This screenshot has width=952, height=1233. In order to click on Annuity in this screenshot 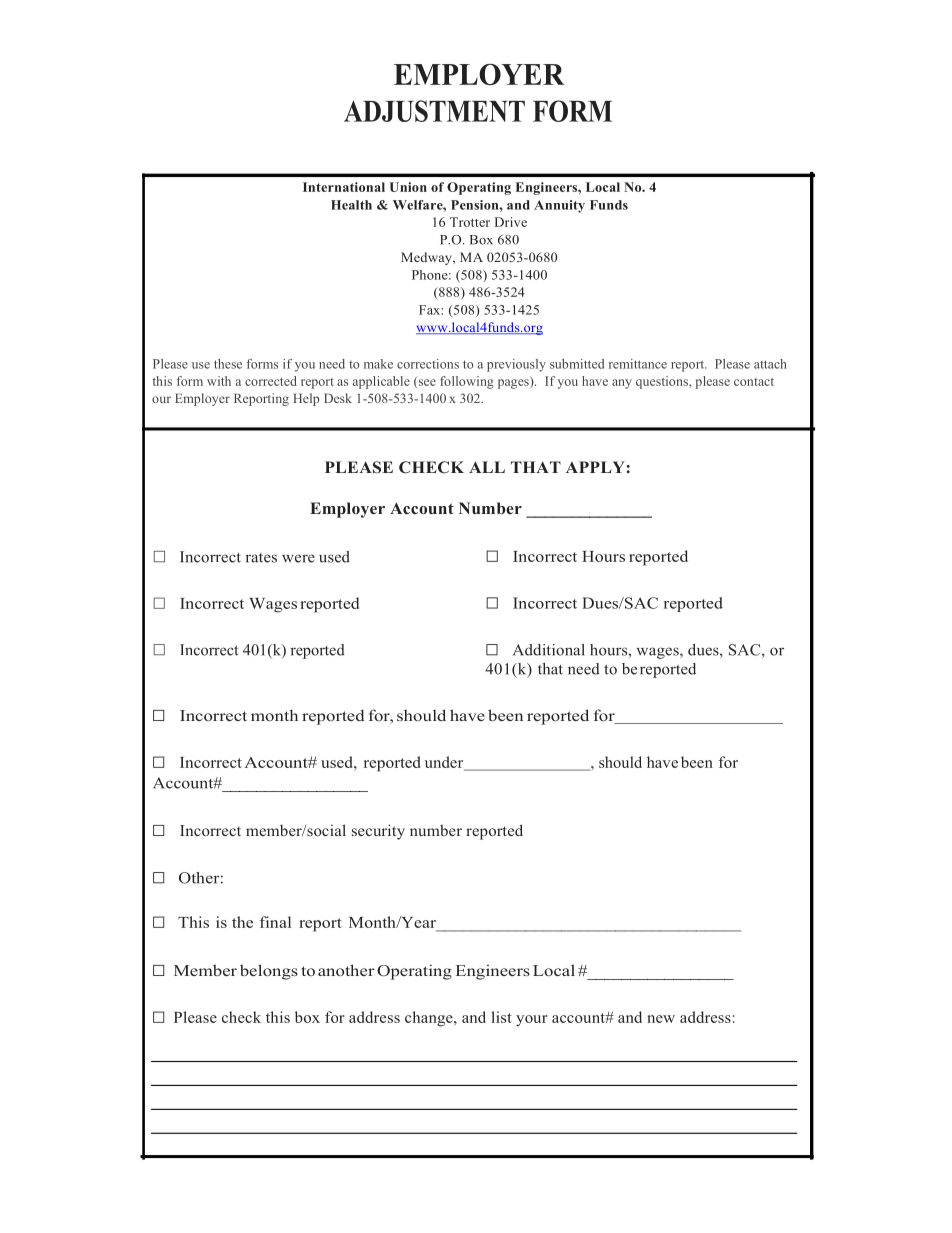, I will do `click(559, 206)`.
